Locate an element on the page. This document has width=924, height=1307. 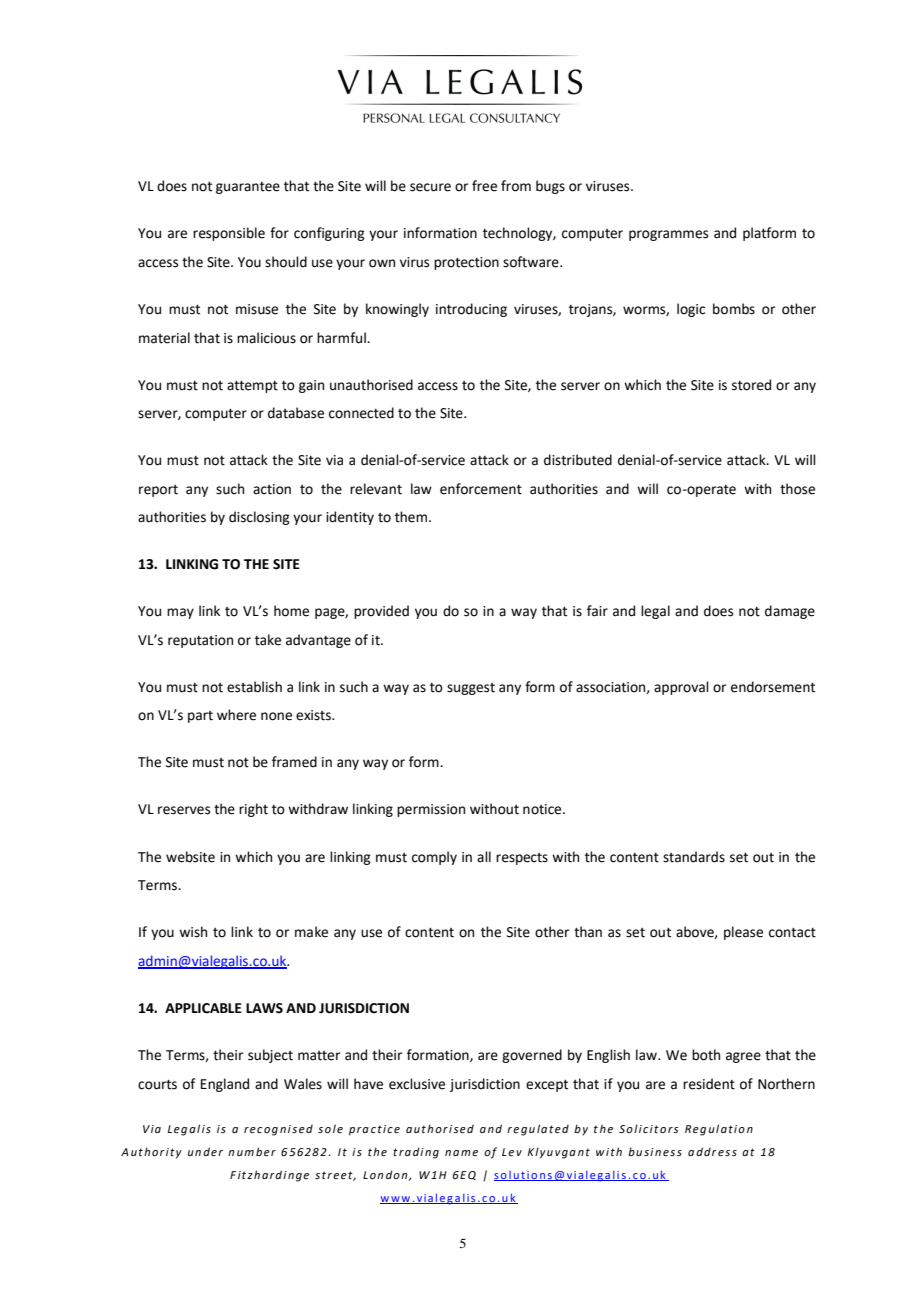
programmes is located at coordinates (668, 235).
